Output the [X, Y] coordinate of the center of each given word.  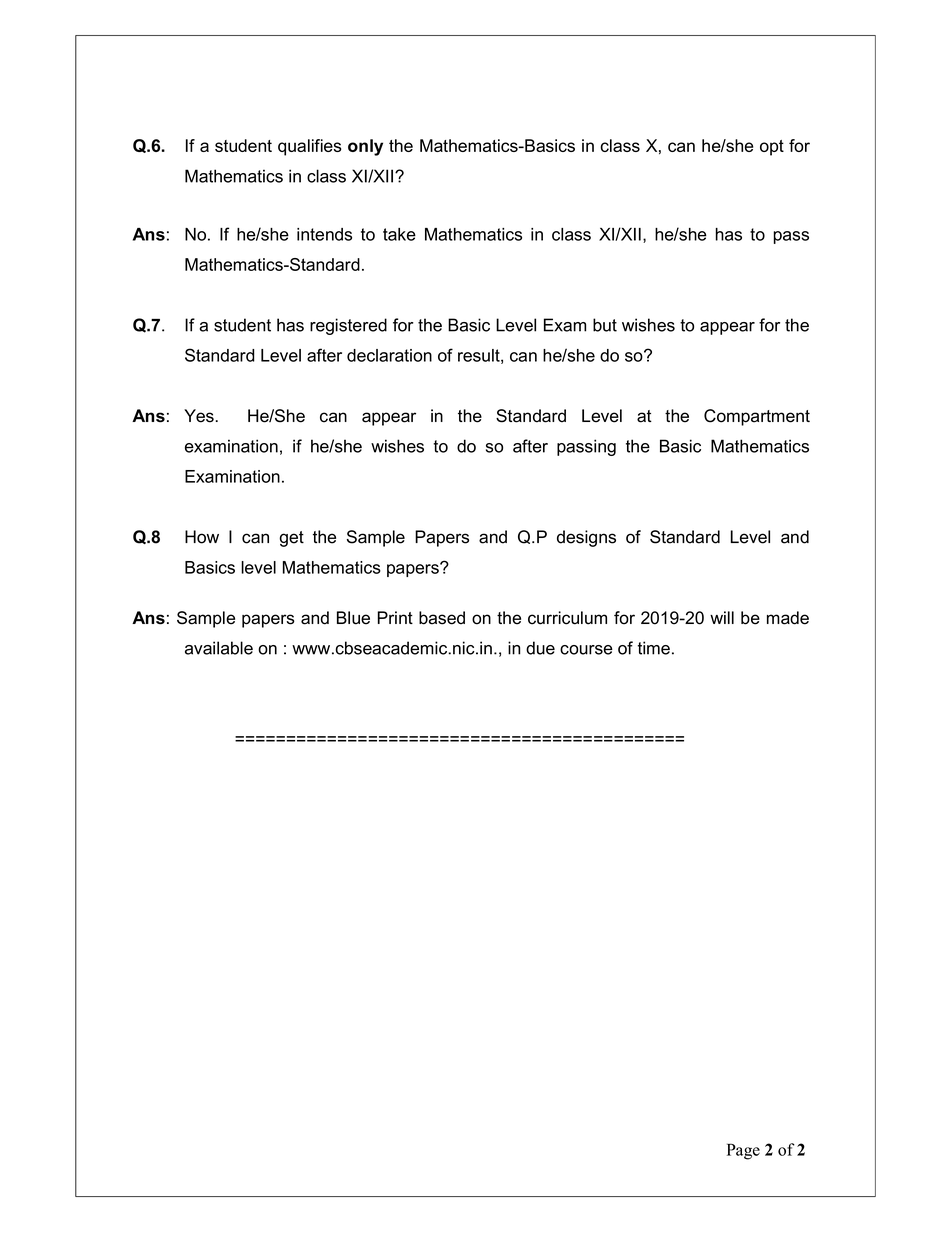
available [219, 648]
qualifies [309, 147]
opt [772, 148]
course [586, 650]
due [540, 648]
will [722, 617]
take [399, 234]
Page [743, 1151]
